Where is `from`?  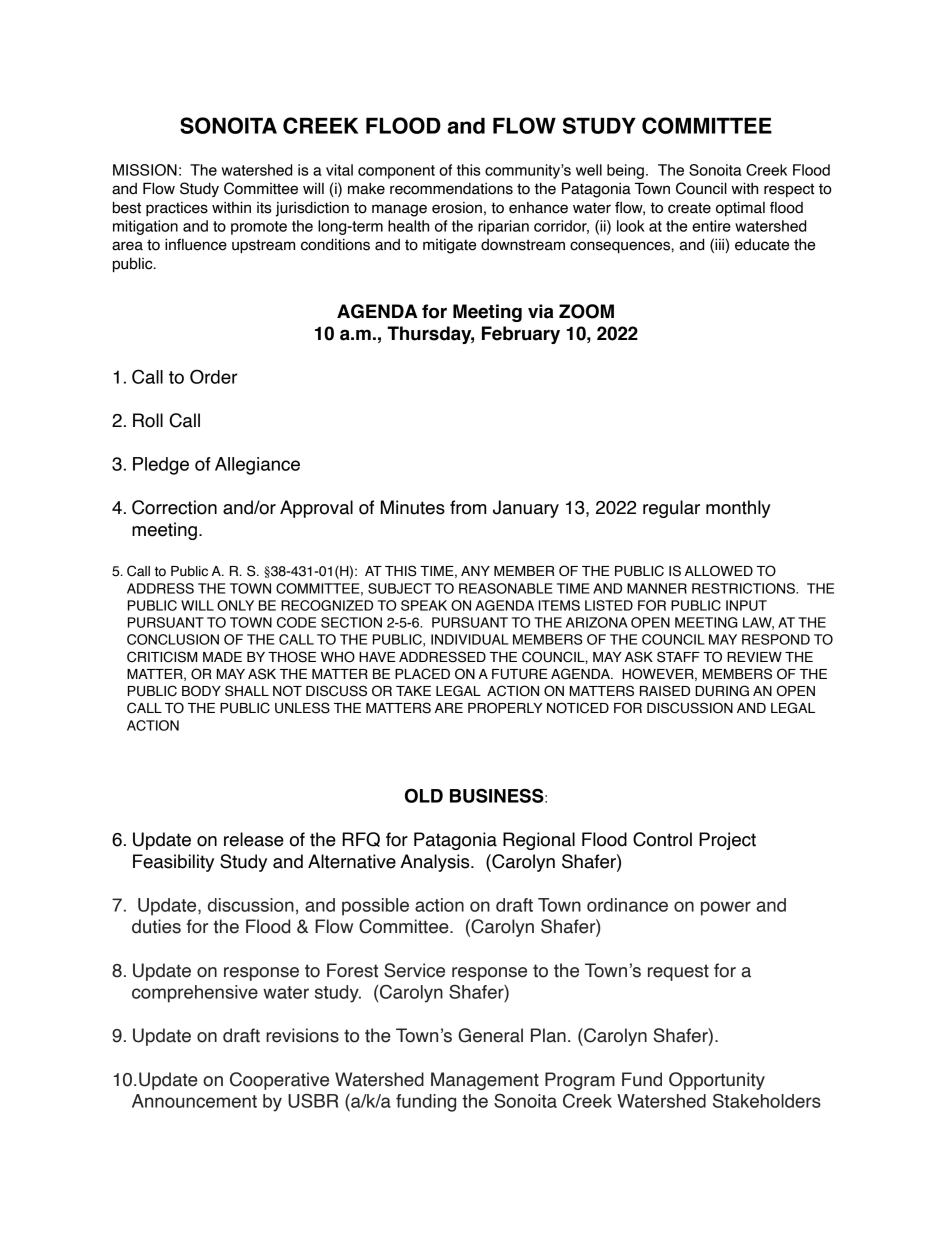
from is located at coordinates (468, 507).
